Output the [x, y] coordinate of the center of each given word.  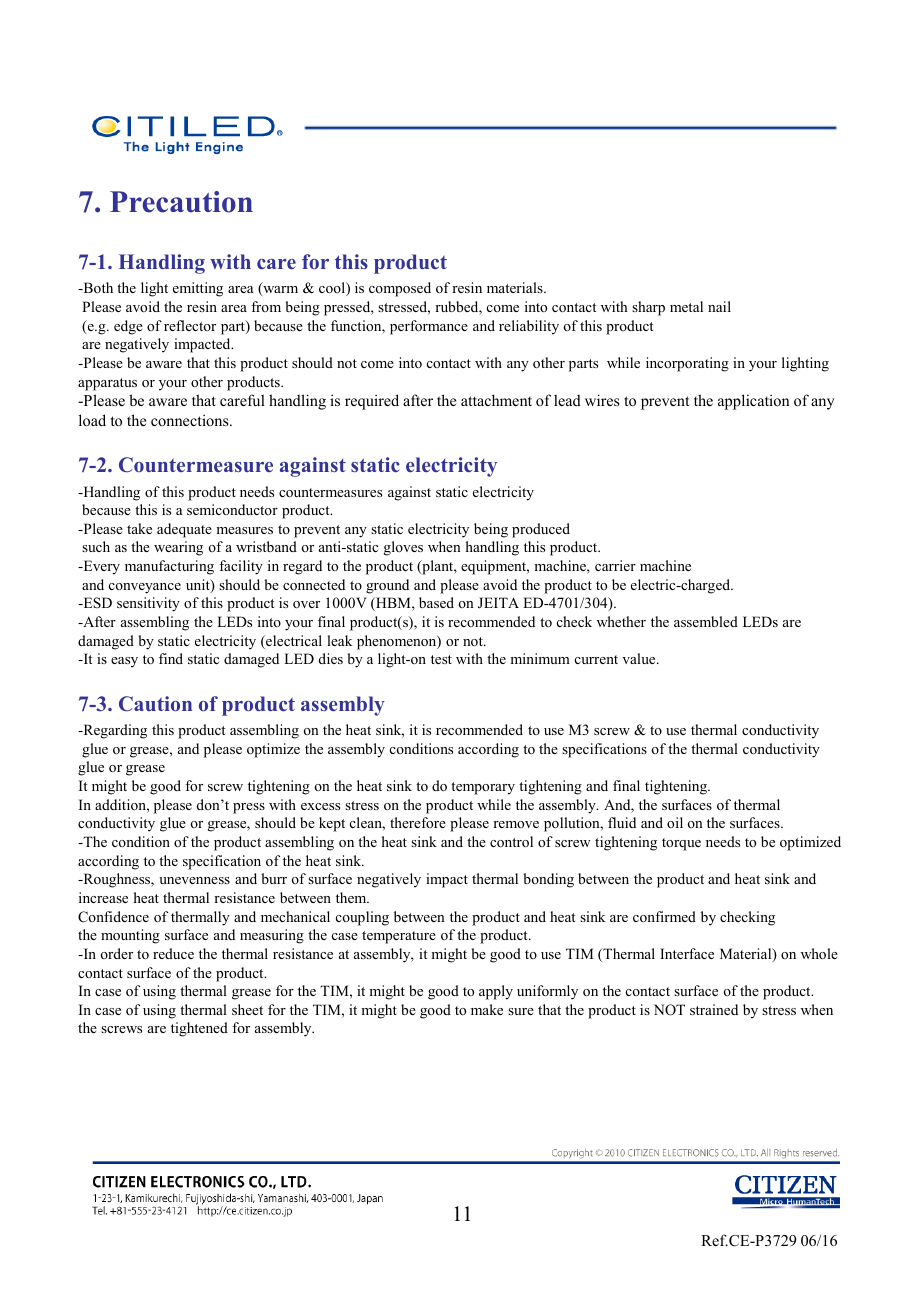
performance [429, 327]
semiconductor [232, 509]
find [171, 658]
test [441, 659]
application [754, 402]
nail [719, 306]
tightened [199, 1029]
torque [681, 844]
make [487, 1009]
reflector [190, 325]
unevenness [194, 880]
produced [541, 530]
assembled [706, 621]
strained [714, 1009]
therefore [418, 822]
